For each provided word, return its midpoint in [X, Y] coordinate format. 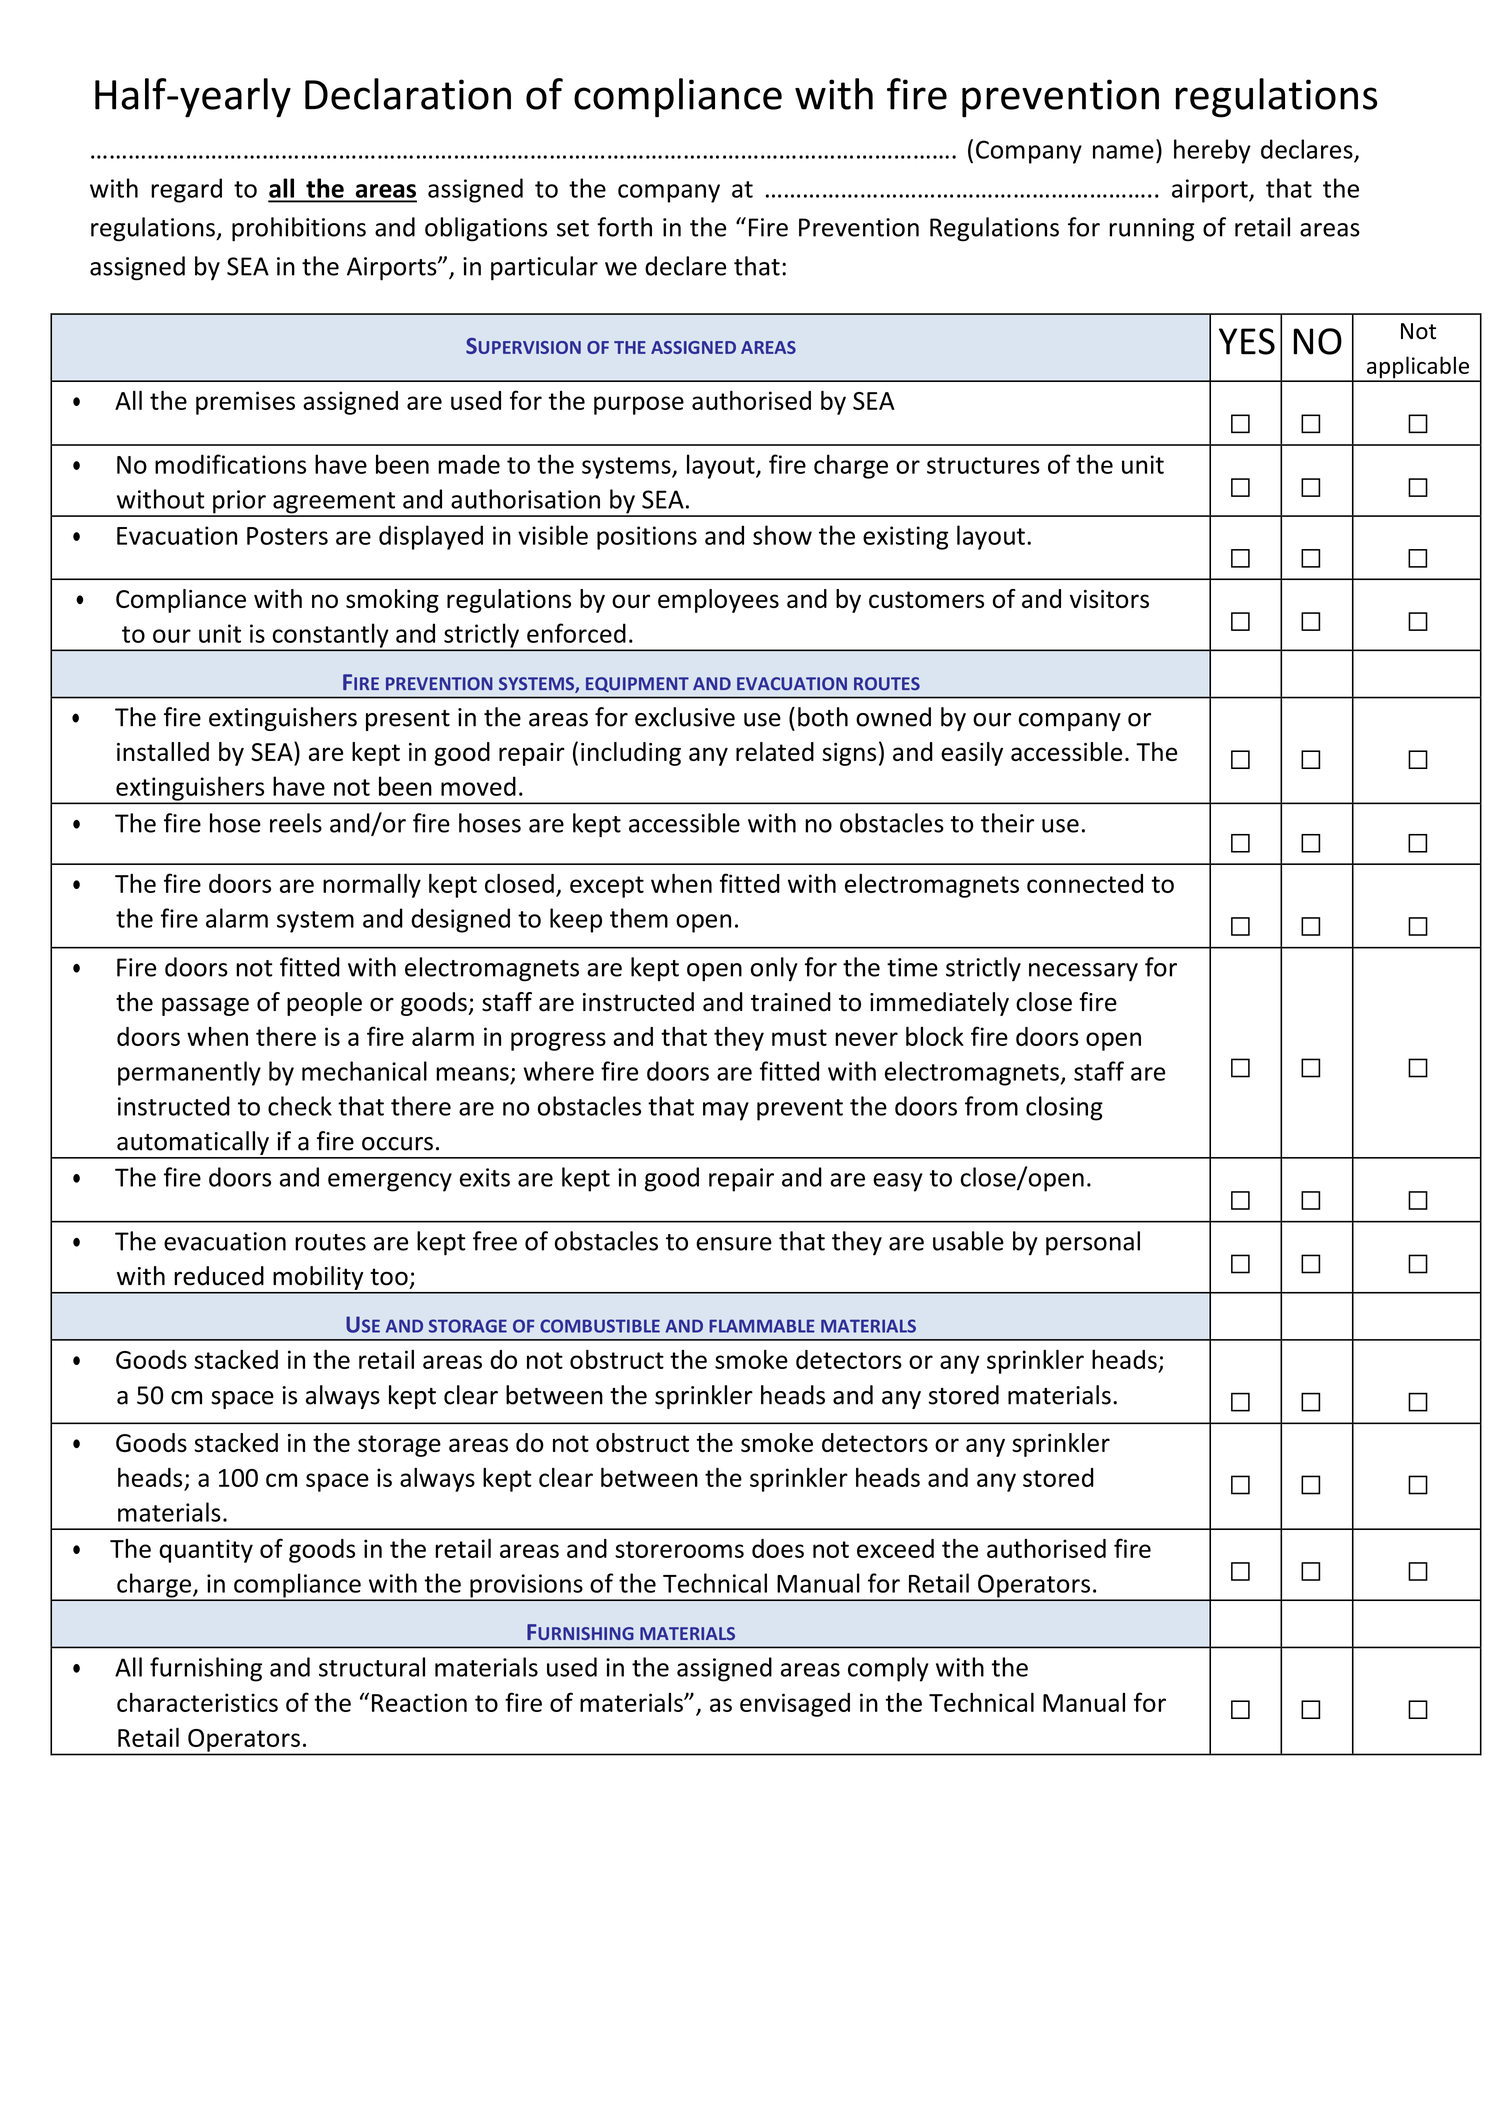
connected [1085, 883]
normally [372, 885]
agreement [334, 504]
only [774, 969]
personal [1093, 1243]
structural [372, 1667]
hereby [1212, 151]
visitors [1109, 599]
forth [624, 227]
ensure [734, 1244]
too [389, 1277]
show [782, 535]
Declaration [408, 94]
